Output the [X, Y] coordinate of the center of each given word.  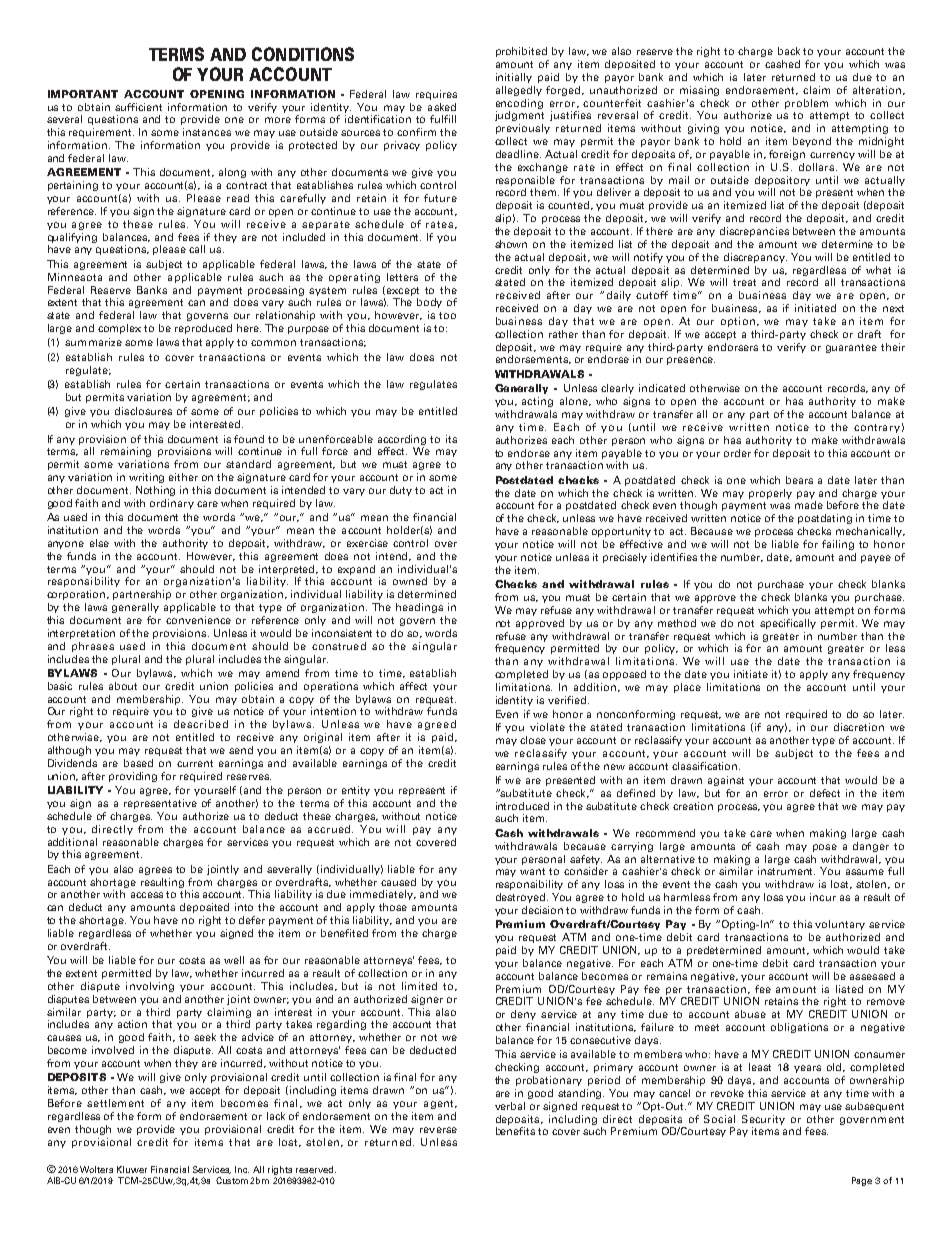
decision [542, 910]
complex [119, 329]
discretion [859, 727]
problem [806, 104]
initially [514, 78]
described [201, 724]
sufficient [138, 107]
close [533, 740]
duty [401, 491]
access [147, 895]
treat [744, 282]
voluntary [840, 925]
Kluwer [132, 1169]
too [447, 315]
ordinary [172, 504]
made [809, 505]
